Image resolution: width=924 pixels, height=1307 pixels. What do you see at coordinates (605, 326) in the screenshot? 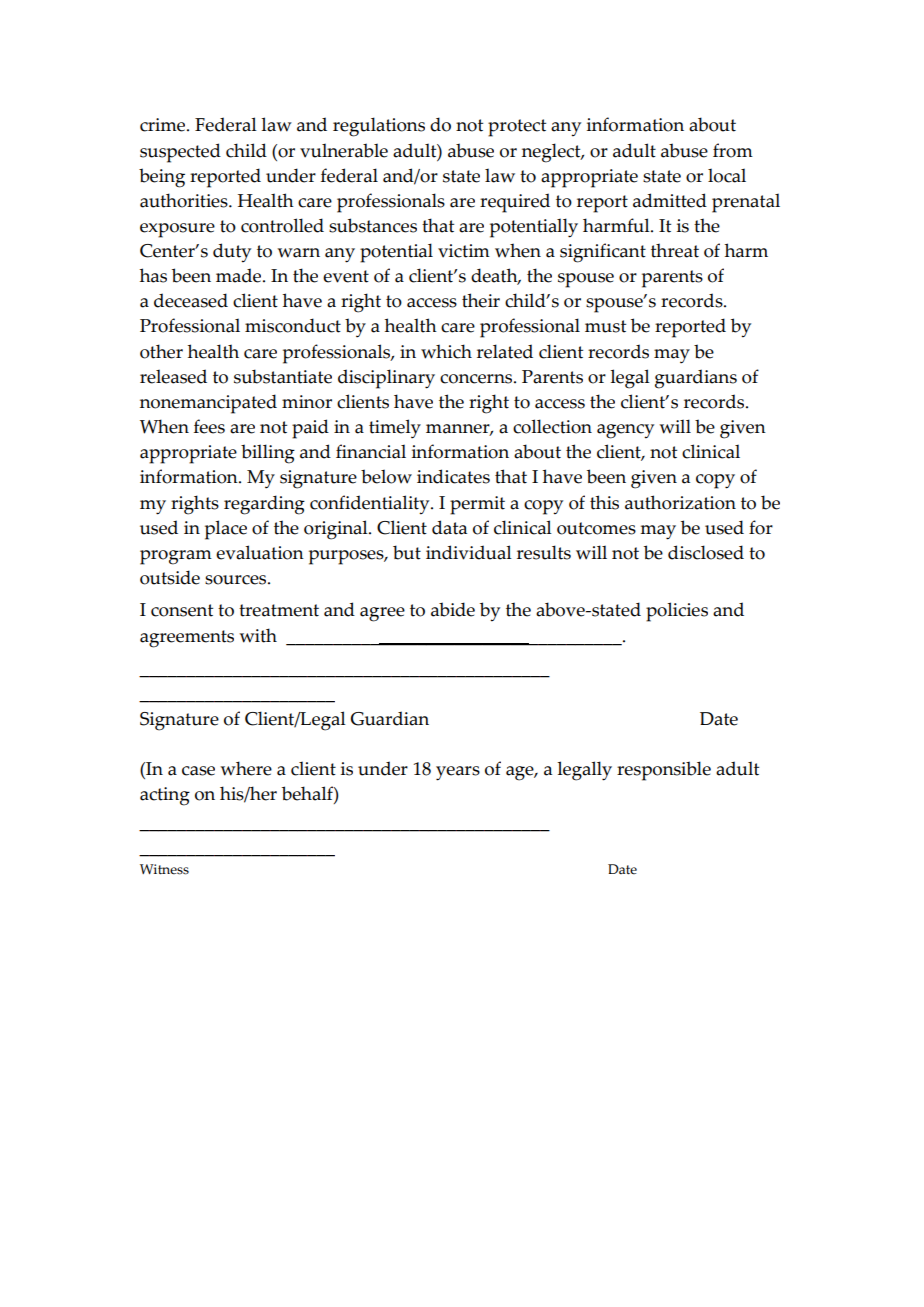
I see `must` at bounding box center [605, 326].
